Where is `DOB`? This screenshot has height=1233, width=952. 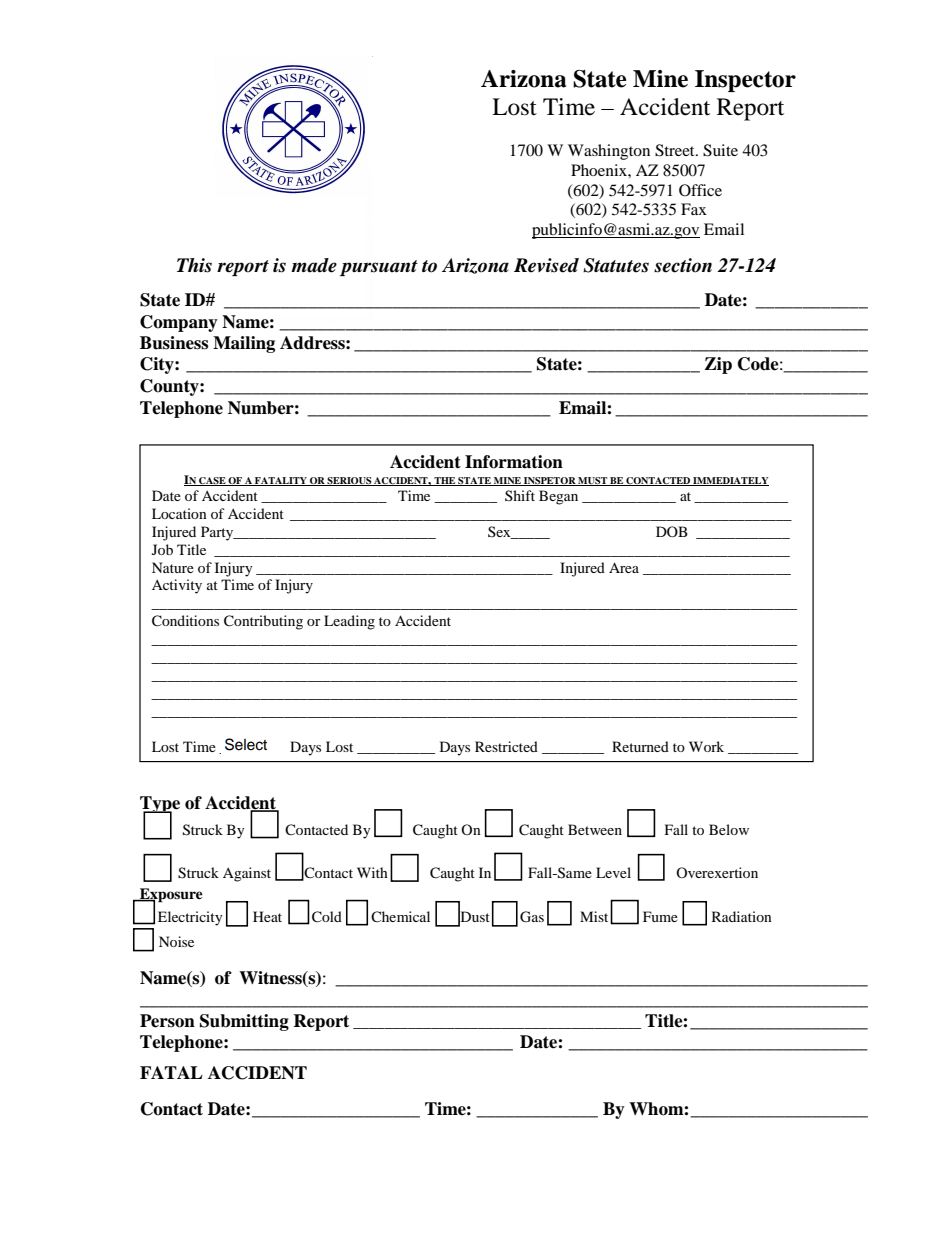
DOB is located at coordinates (672, 531).
